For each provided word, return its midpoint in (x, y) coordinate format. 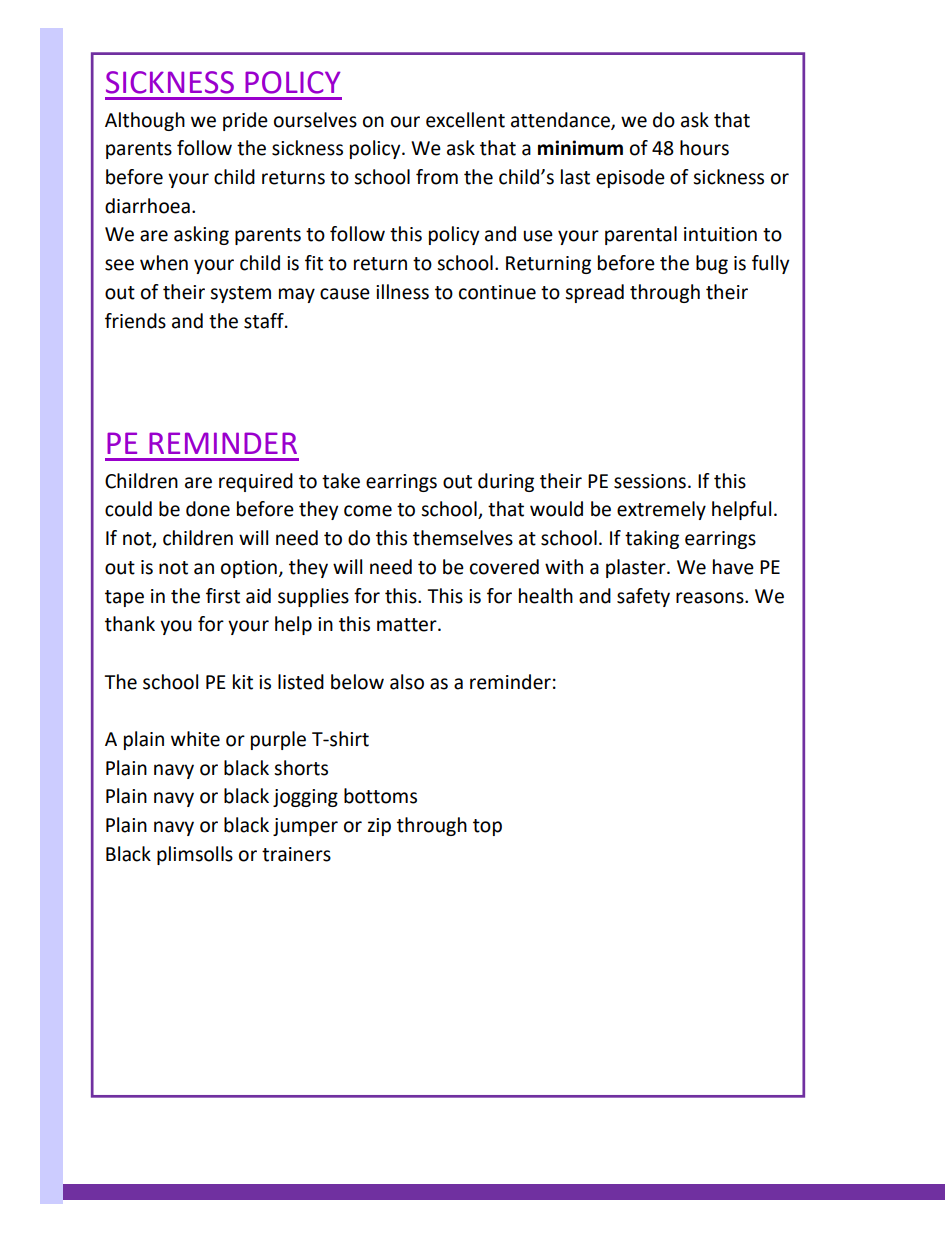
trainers (296, 854)
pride (245, 121)
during (506, 482)
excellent (465, 120)
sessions (650, 481)
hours (704, 148)
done (208, 509)
